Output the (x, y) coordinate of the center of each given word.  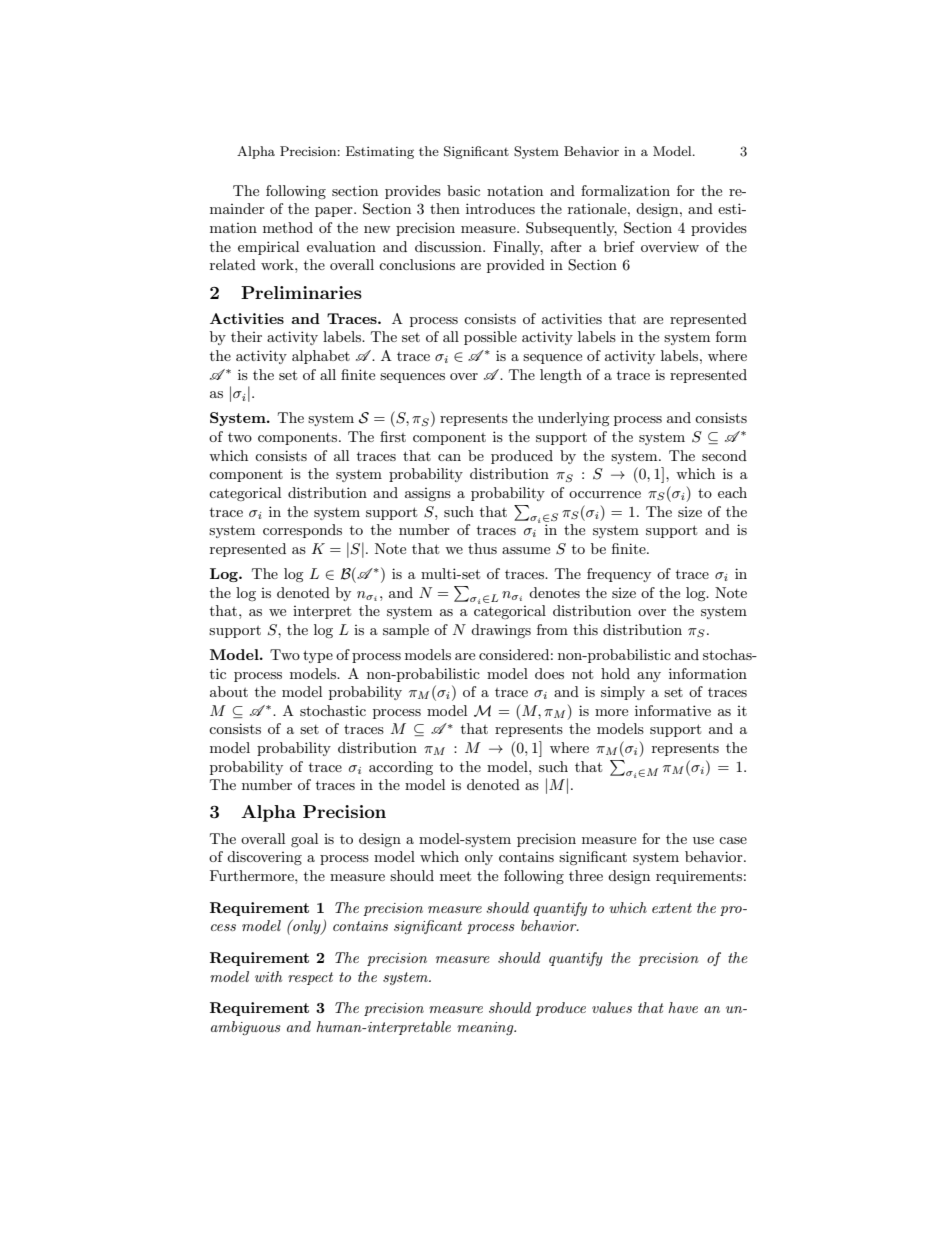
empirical (268, 248)
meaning (486, 1028)
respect (310, 978)
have (683, 1007)
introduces (500, 208)
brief (619, 246)
